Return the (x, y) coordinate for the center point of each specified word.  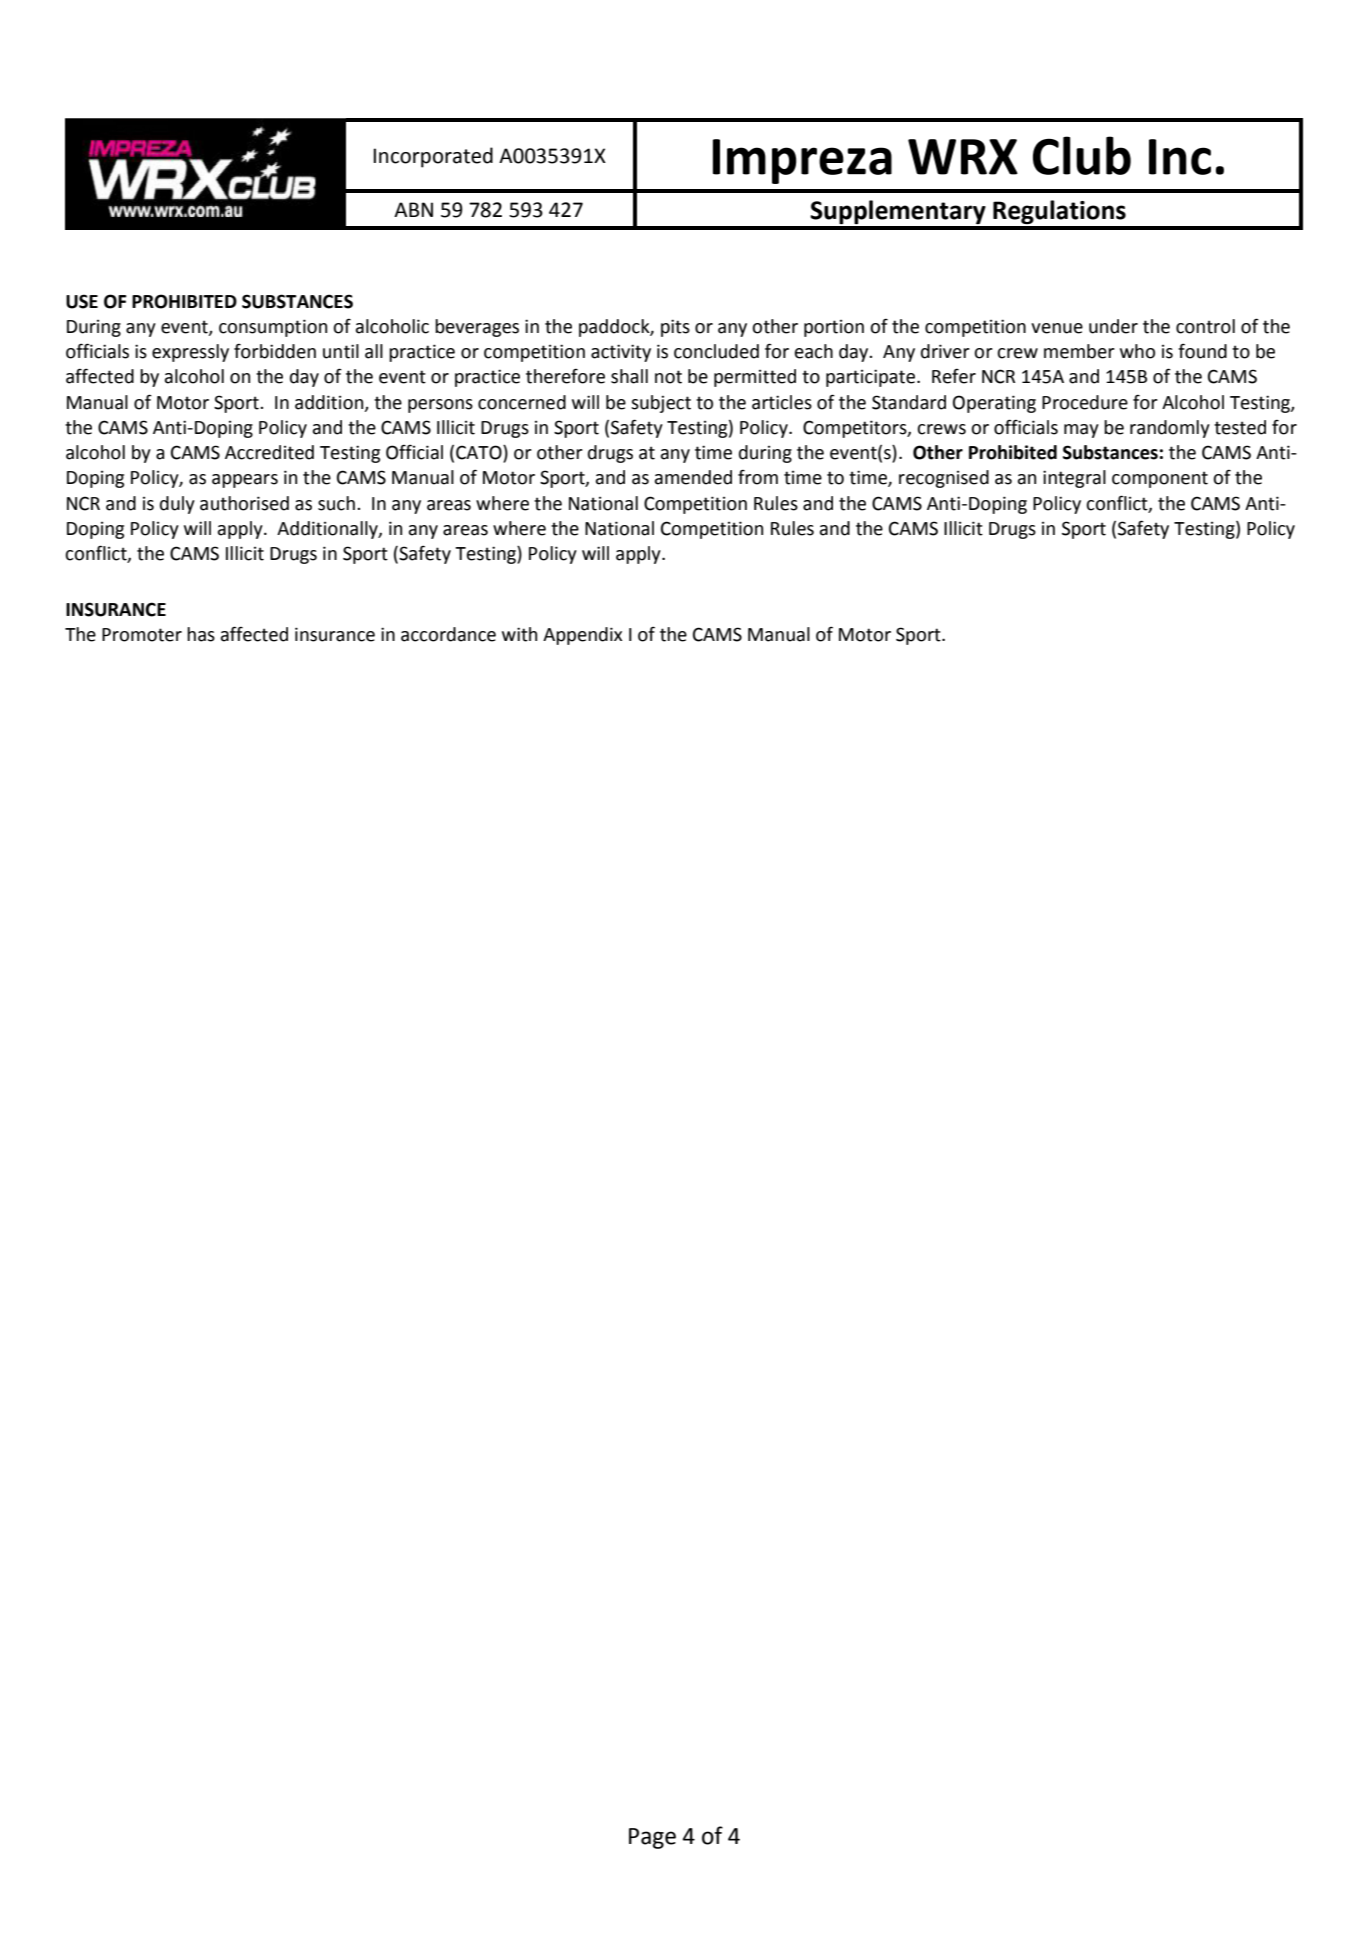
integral (1074, 479)
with (519, 634)
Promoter (142, 635)
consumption (273, 328)
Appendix (582, 636)
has (201, 634)
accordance (448, 634)
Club (1082, 155)
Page (652, 1838)
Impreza (802, 161)
